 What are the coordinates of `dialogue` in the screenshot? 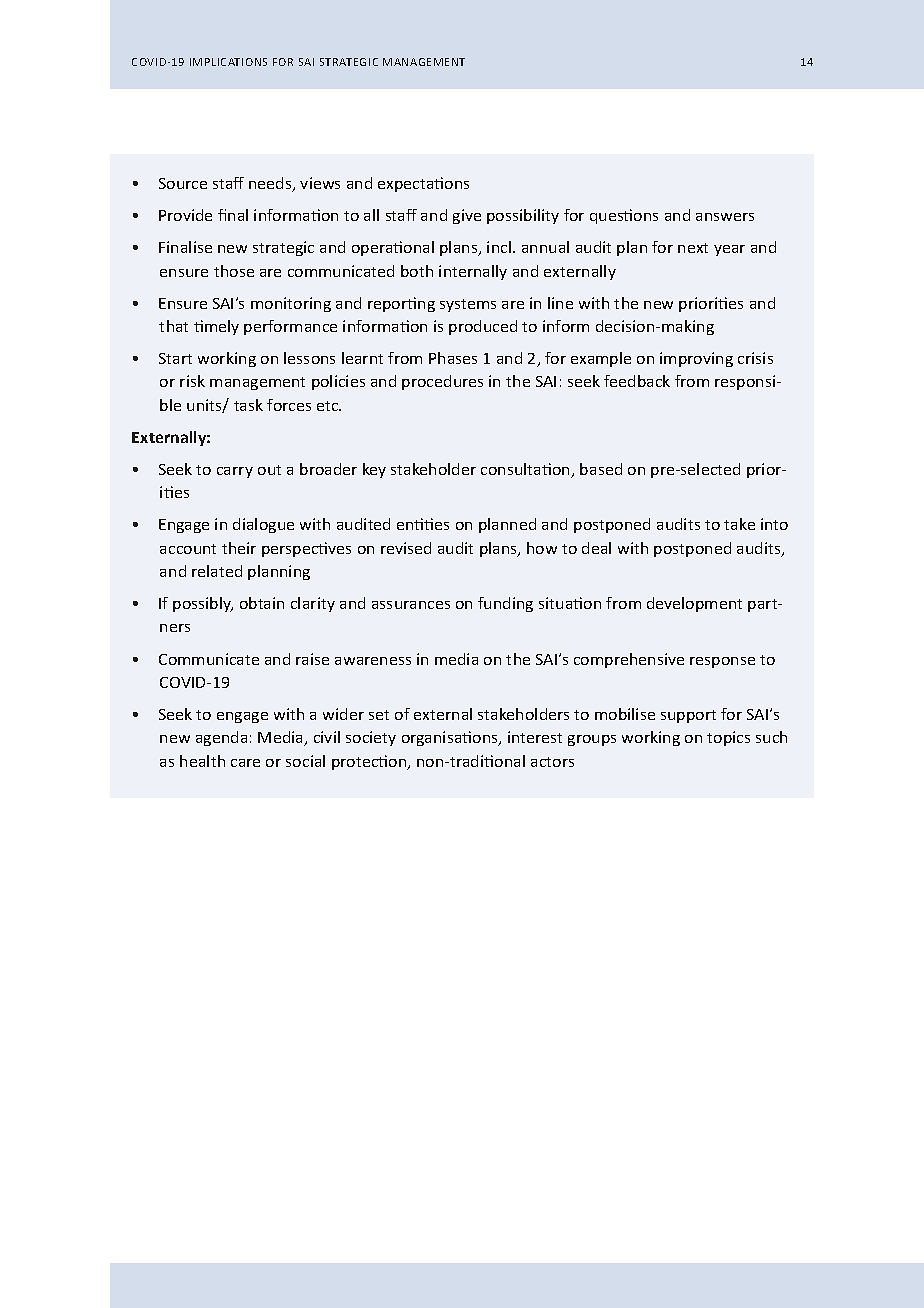 It's located at (263, 525).
